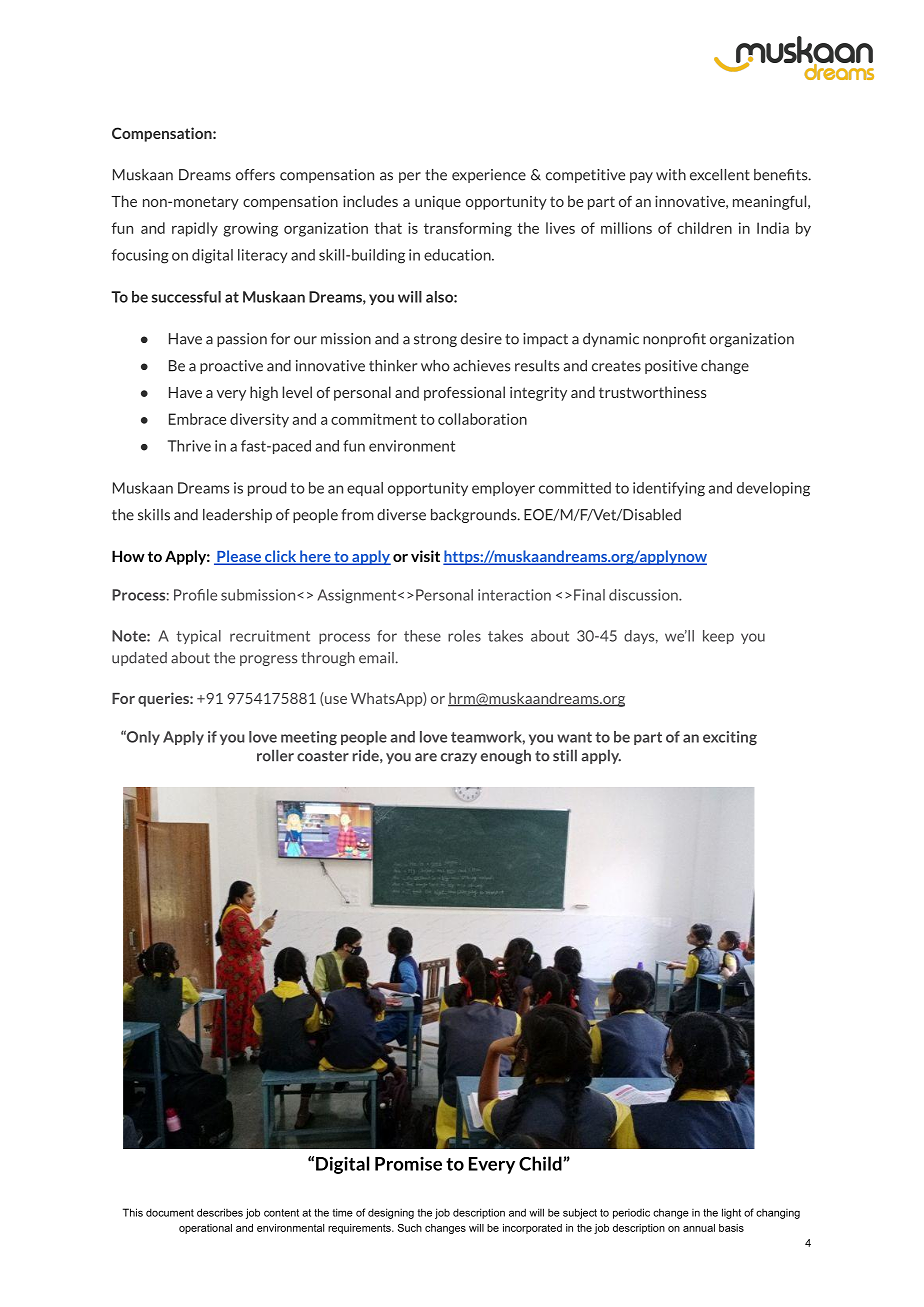 This screenshot has width=924, height=1307. I want to click on Thrive, so click(189, 446).
